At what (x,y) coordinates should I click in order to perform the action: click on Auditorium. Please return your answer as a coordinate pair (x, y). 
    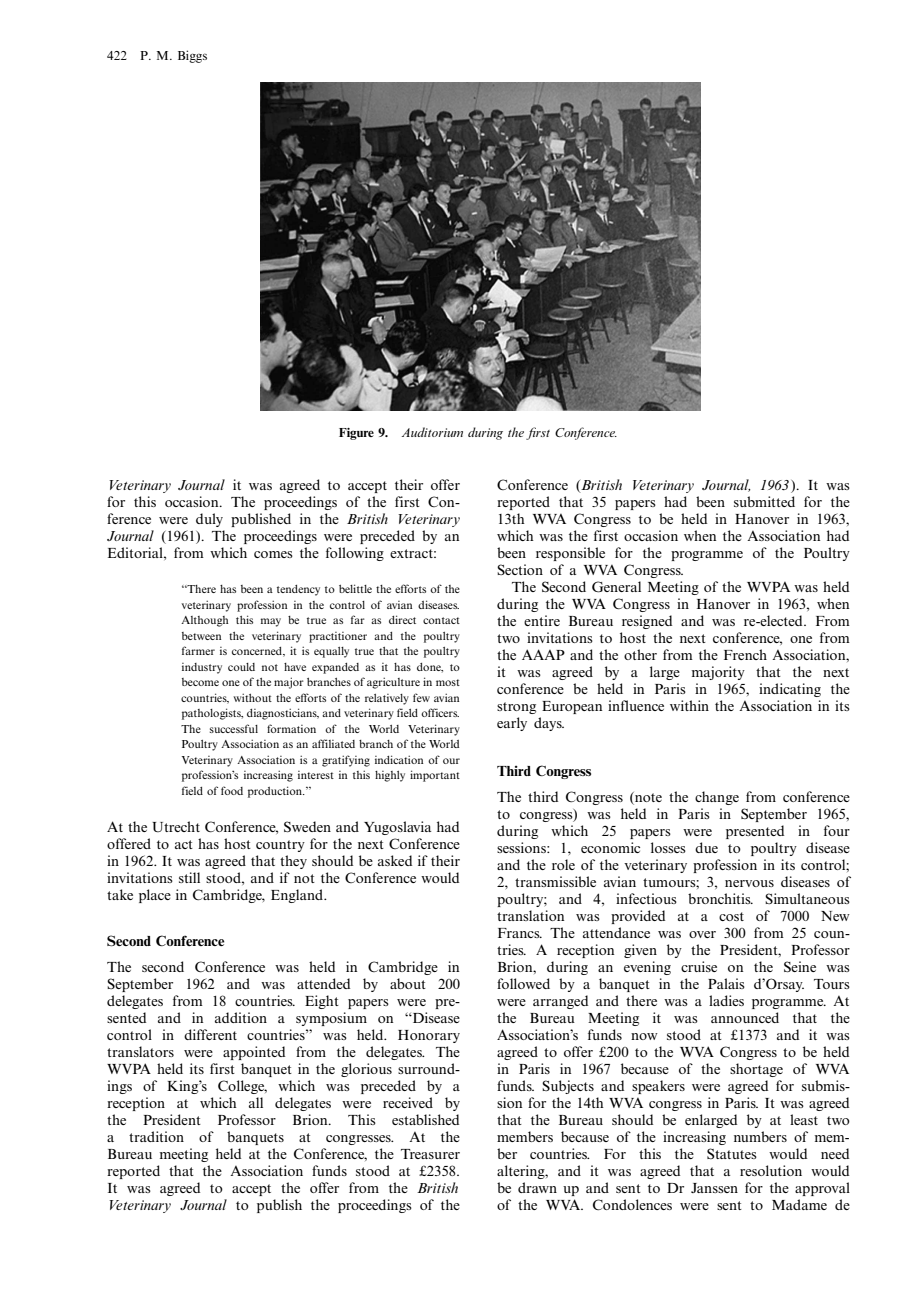
    Looking at the image, I should click on (432, 432).
